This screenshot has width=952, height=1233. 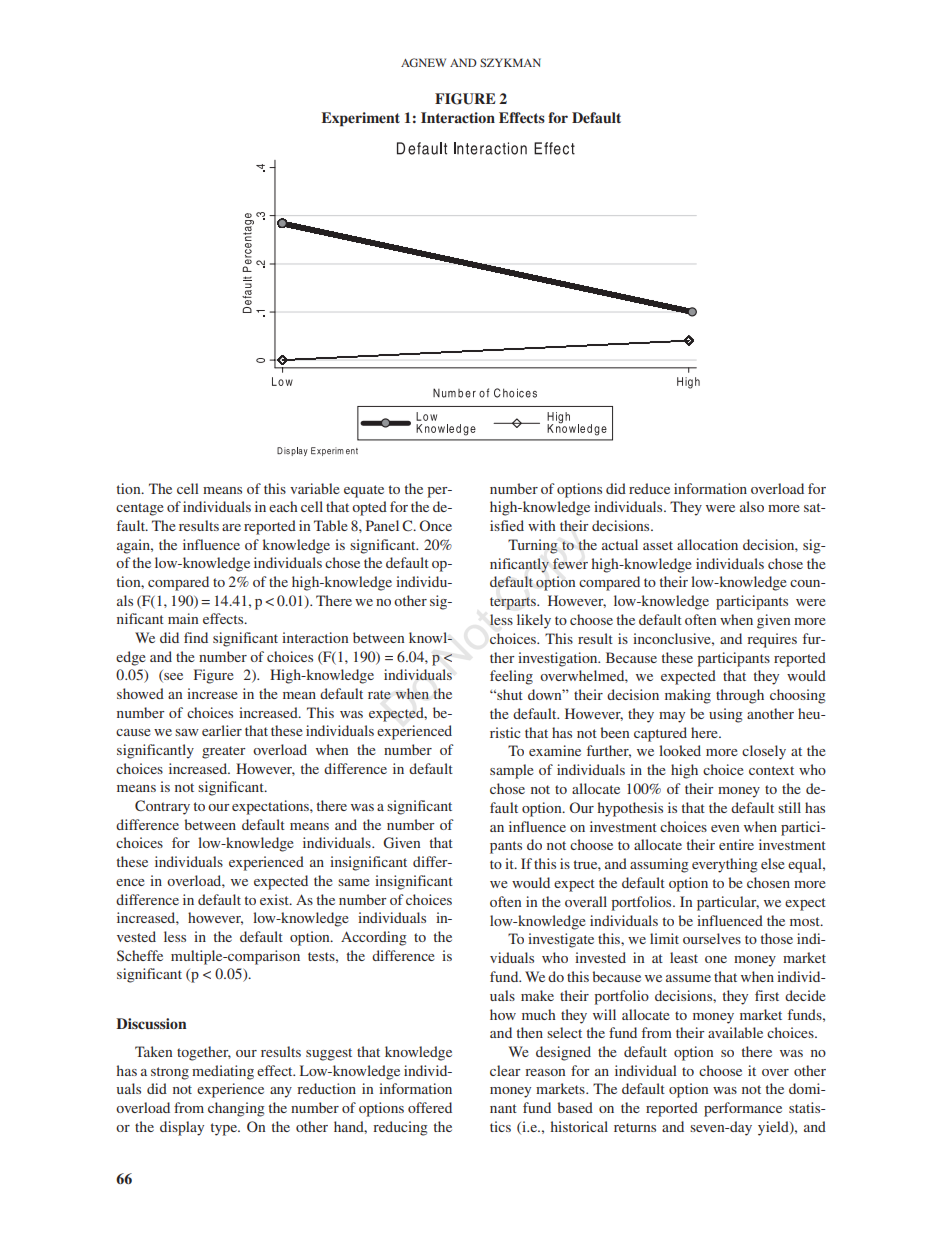 What do you see at coordinates (534, 621) in the screenshot?
I see `likely` at bounding box center [534, 621].
